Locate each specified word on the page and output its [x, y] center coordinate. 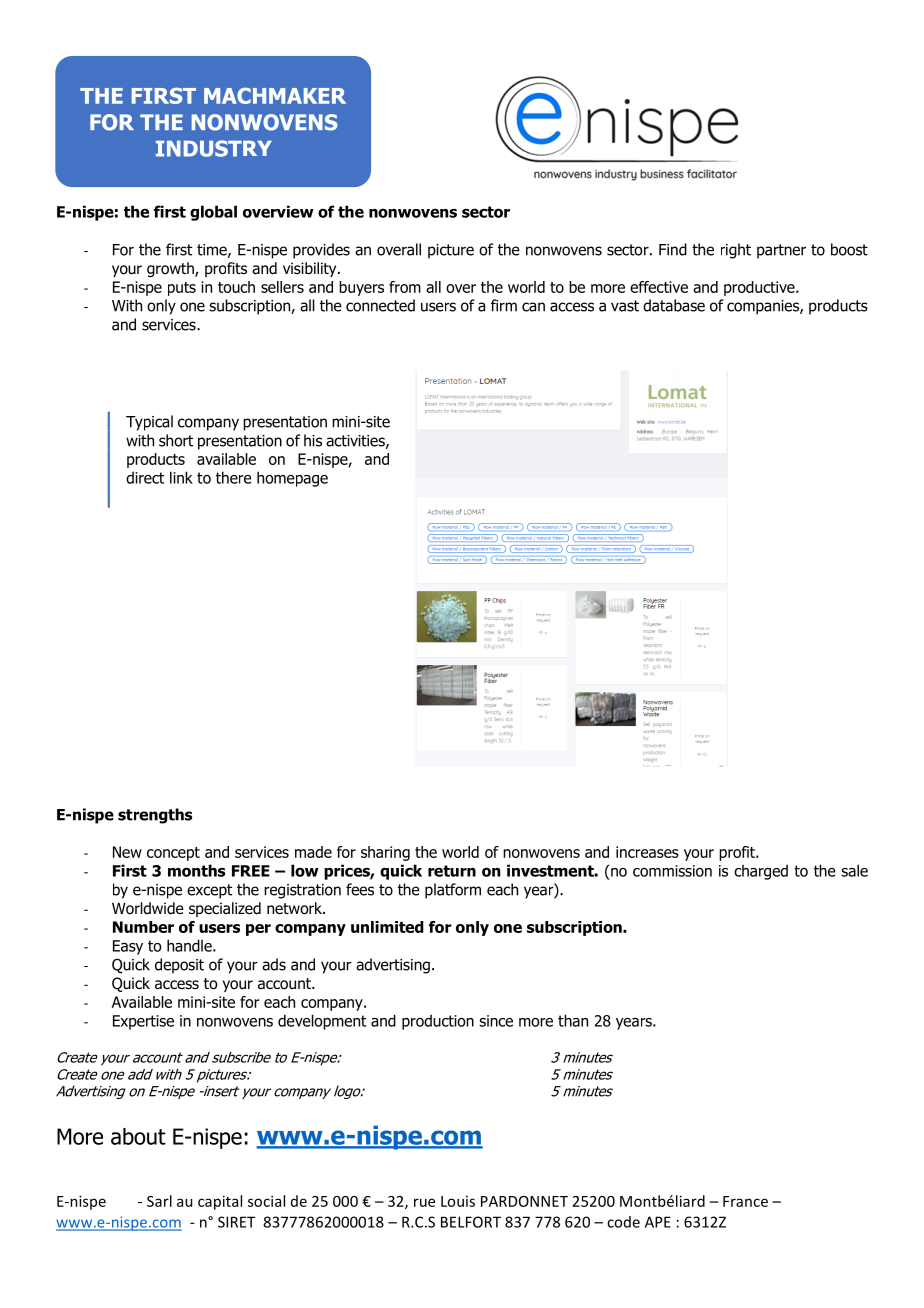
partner [781, 251]
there [233, 477]
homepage [292, 479]
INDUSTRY [214, 148]
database [674, 305]
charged [761, 872]
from [405, 287]
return [452, 871]
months [196, 870]
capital [220, 1202]
